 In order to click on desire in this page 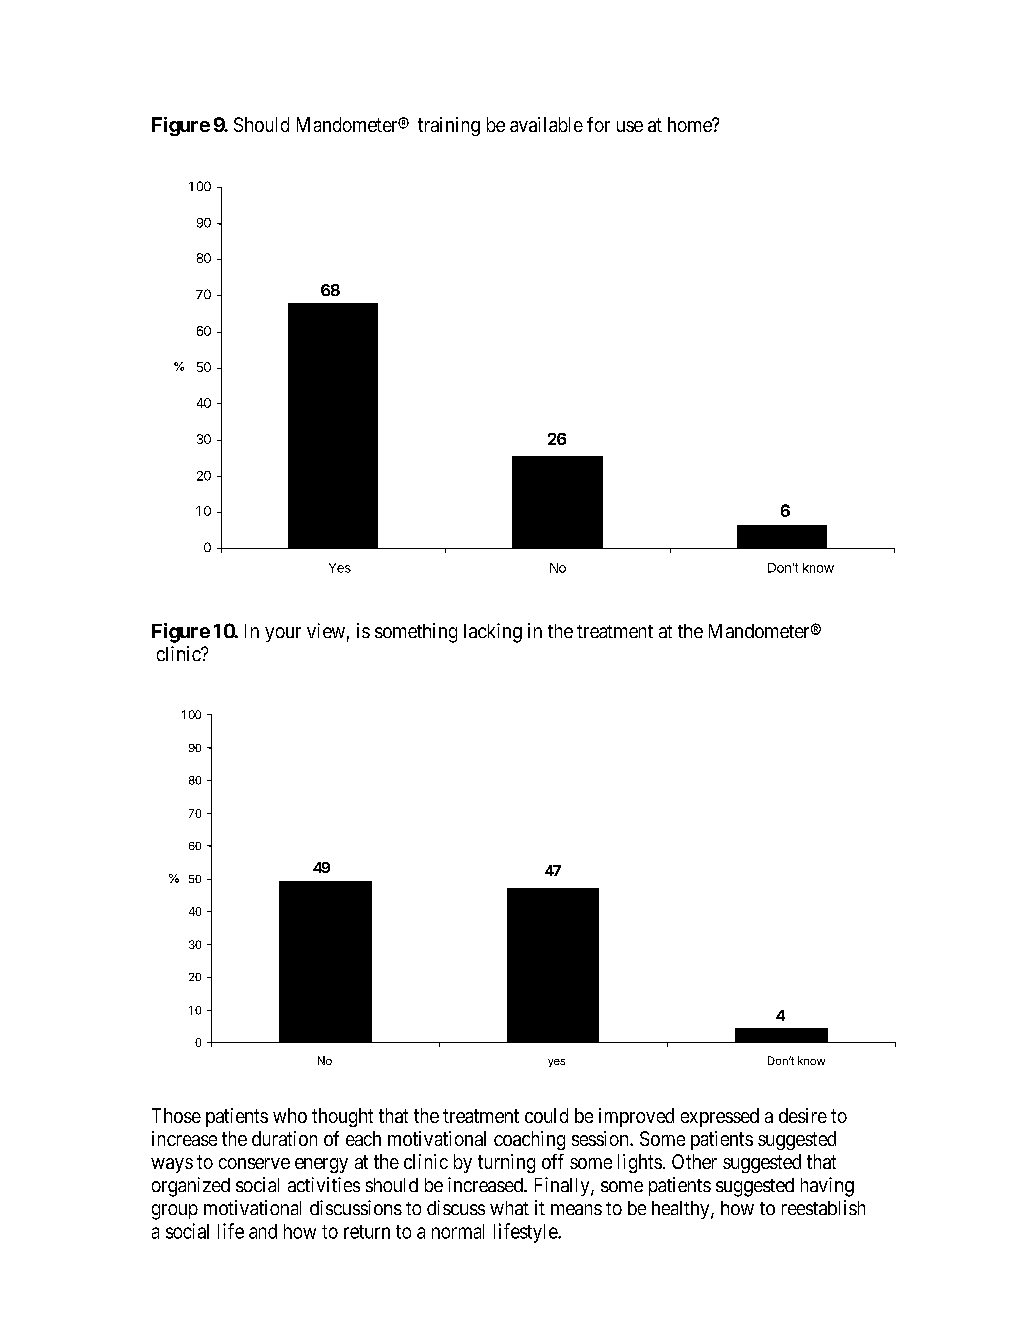, I will do `click(803, 1115)`.
